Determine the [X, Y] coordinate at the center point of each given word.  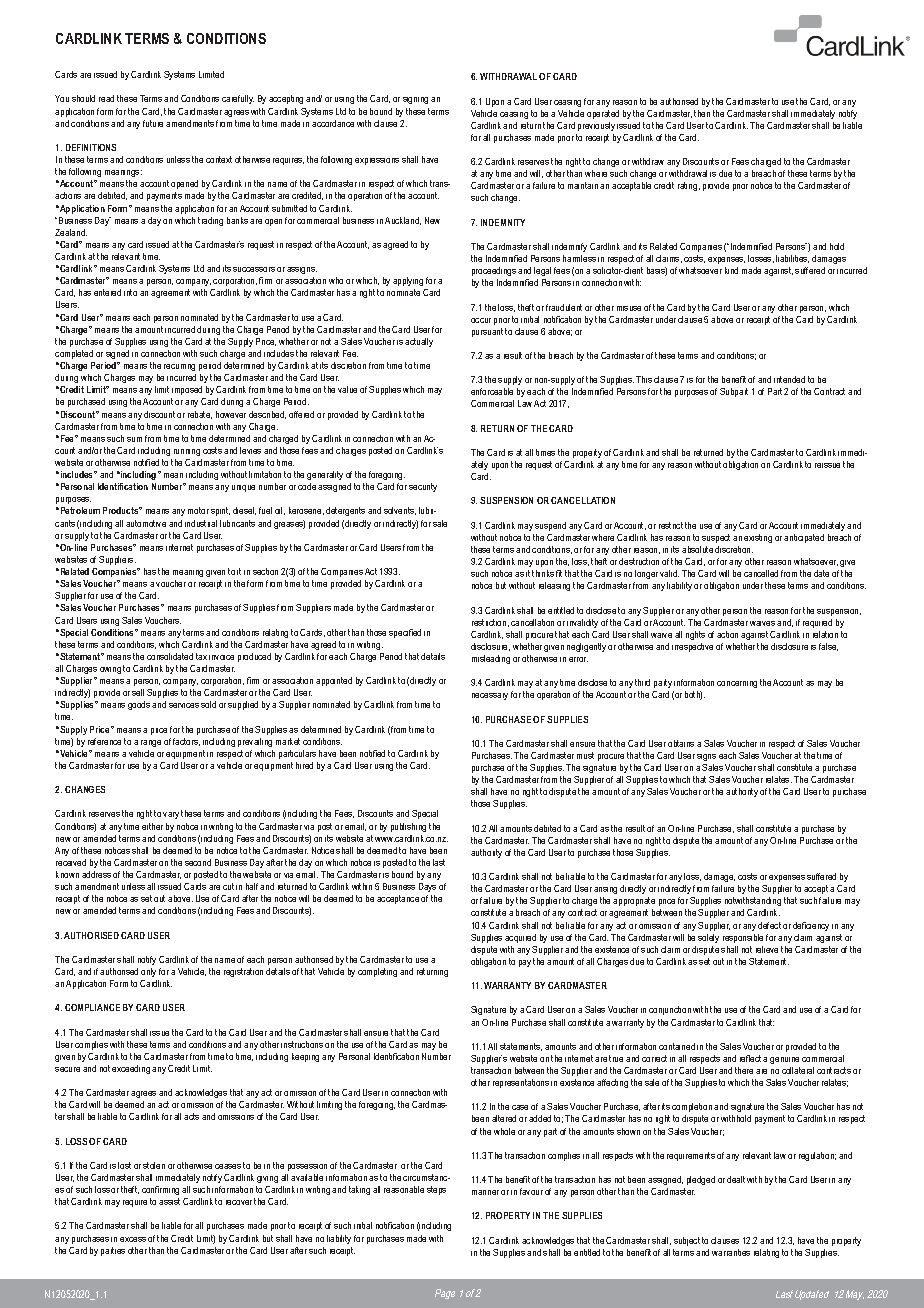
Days [427, 887]
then [702, 113]
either [152, 826]
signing [415, 100]
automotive [146, 523]
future [153, 123]
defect [769, 925]
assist [169, 1201]
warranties [731, 1252]
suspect [716, 538]
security [423, 487]
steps [436, 1190]
